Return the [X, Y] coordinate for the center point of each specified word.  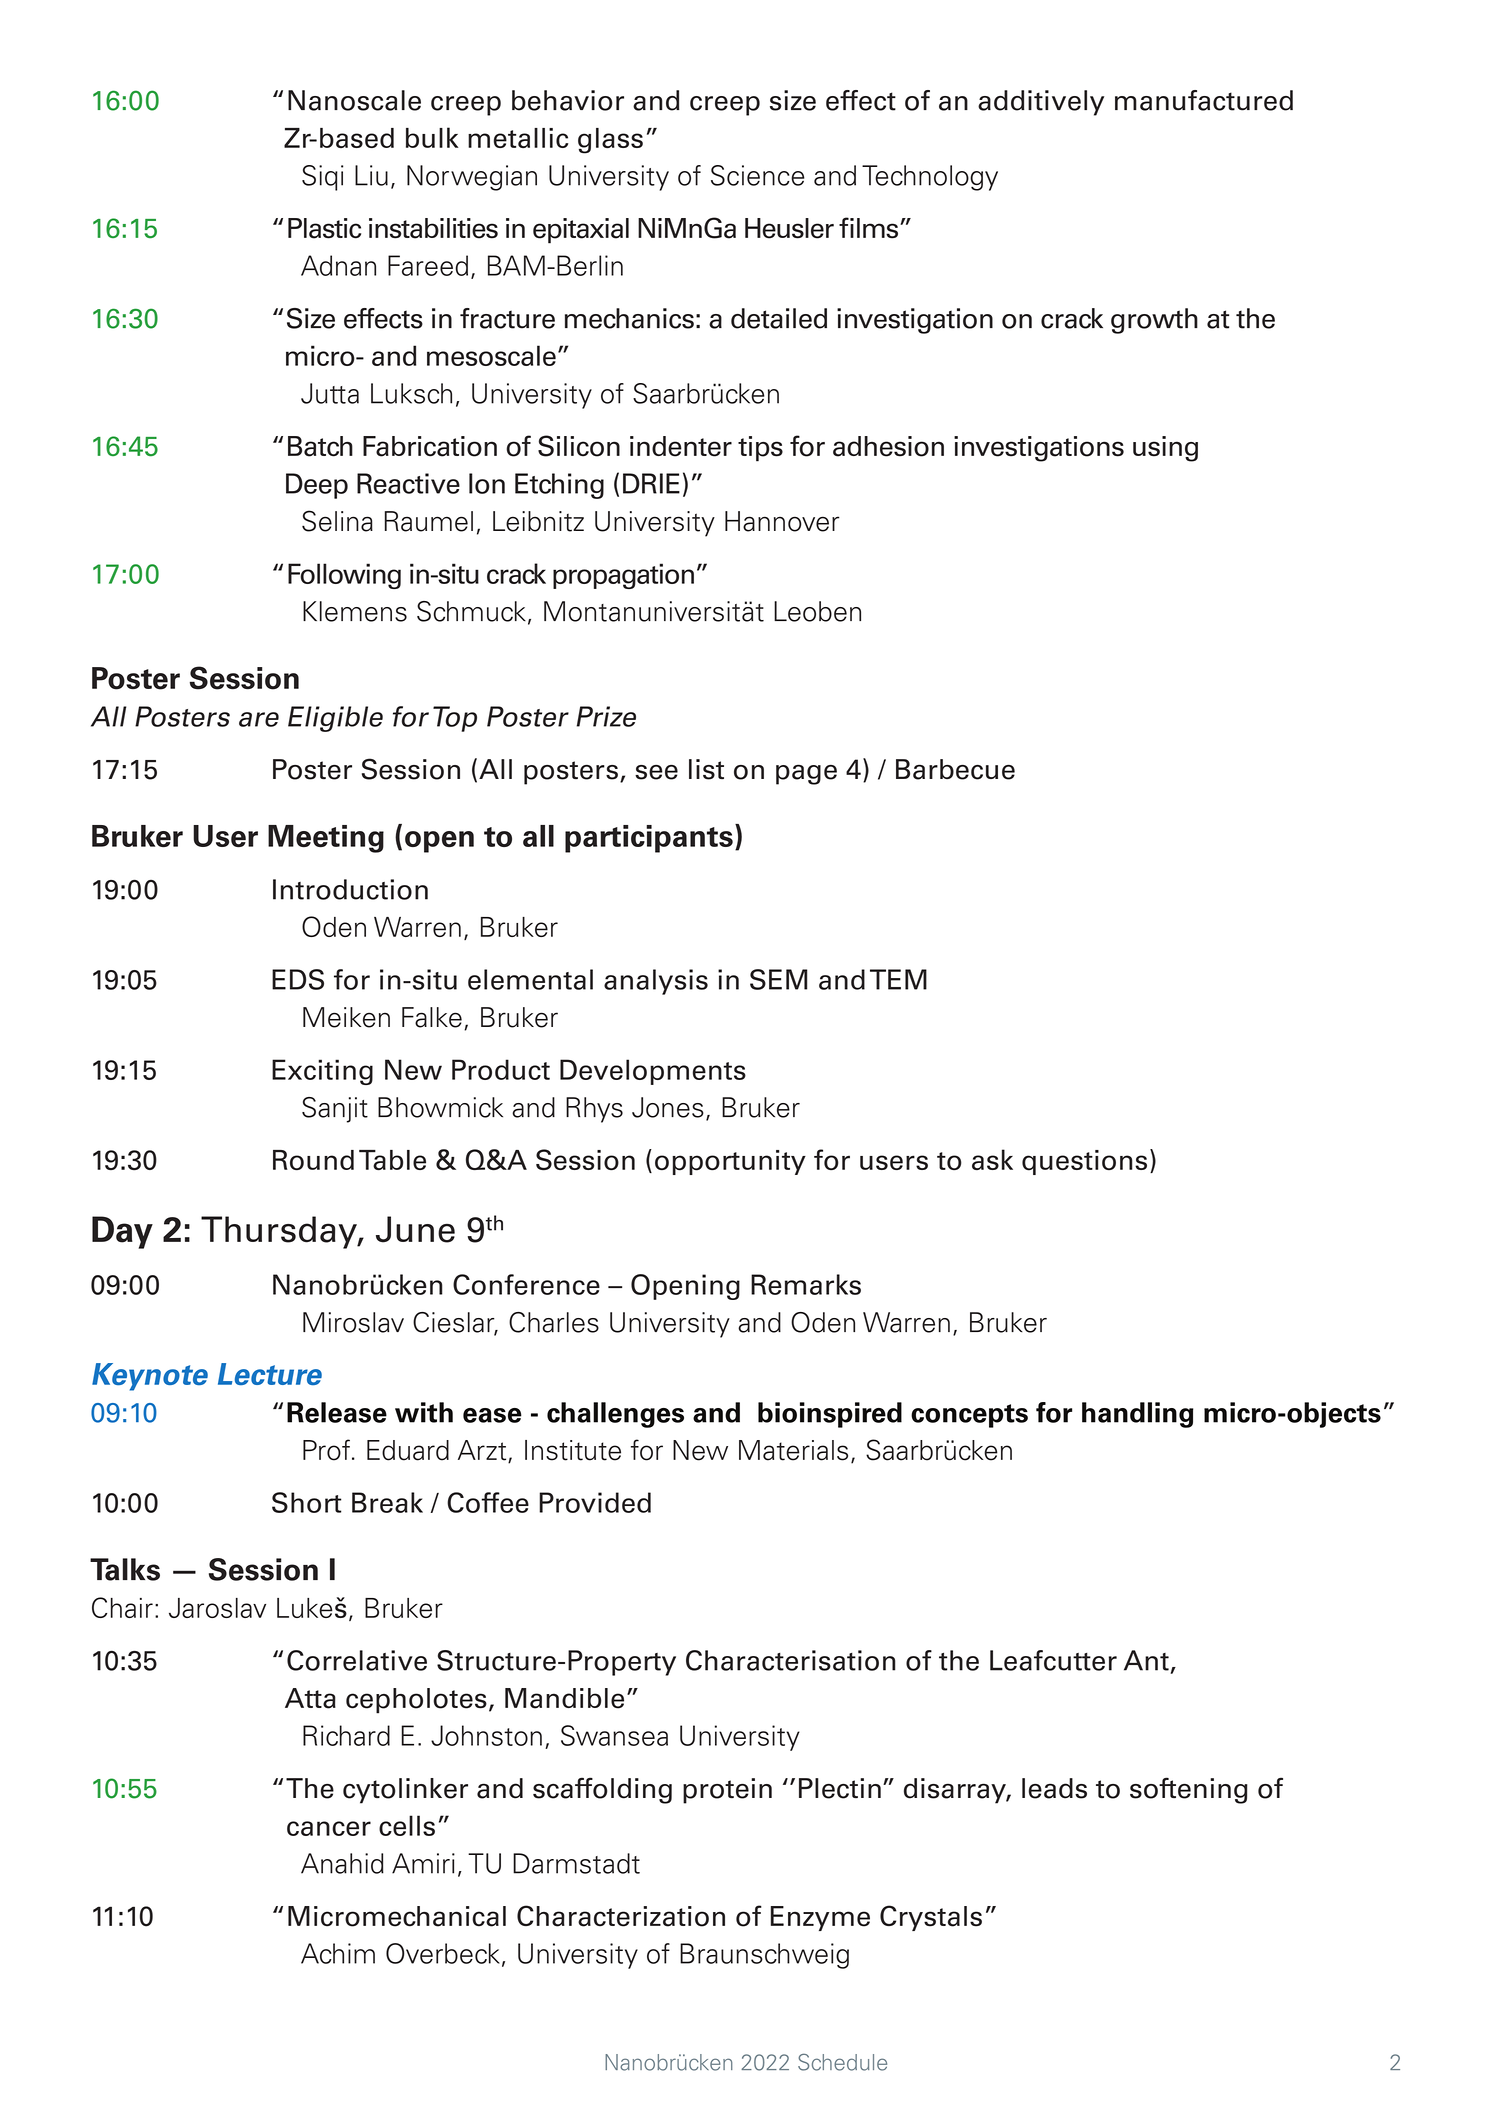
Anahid [342, 1863]
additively [1041, 103]
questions [1084, 1162]
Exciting [322, 1072]
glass [610, 141]
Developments [653, 1072]
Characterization [621, 1916]
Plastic [324, 228]
